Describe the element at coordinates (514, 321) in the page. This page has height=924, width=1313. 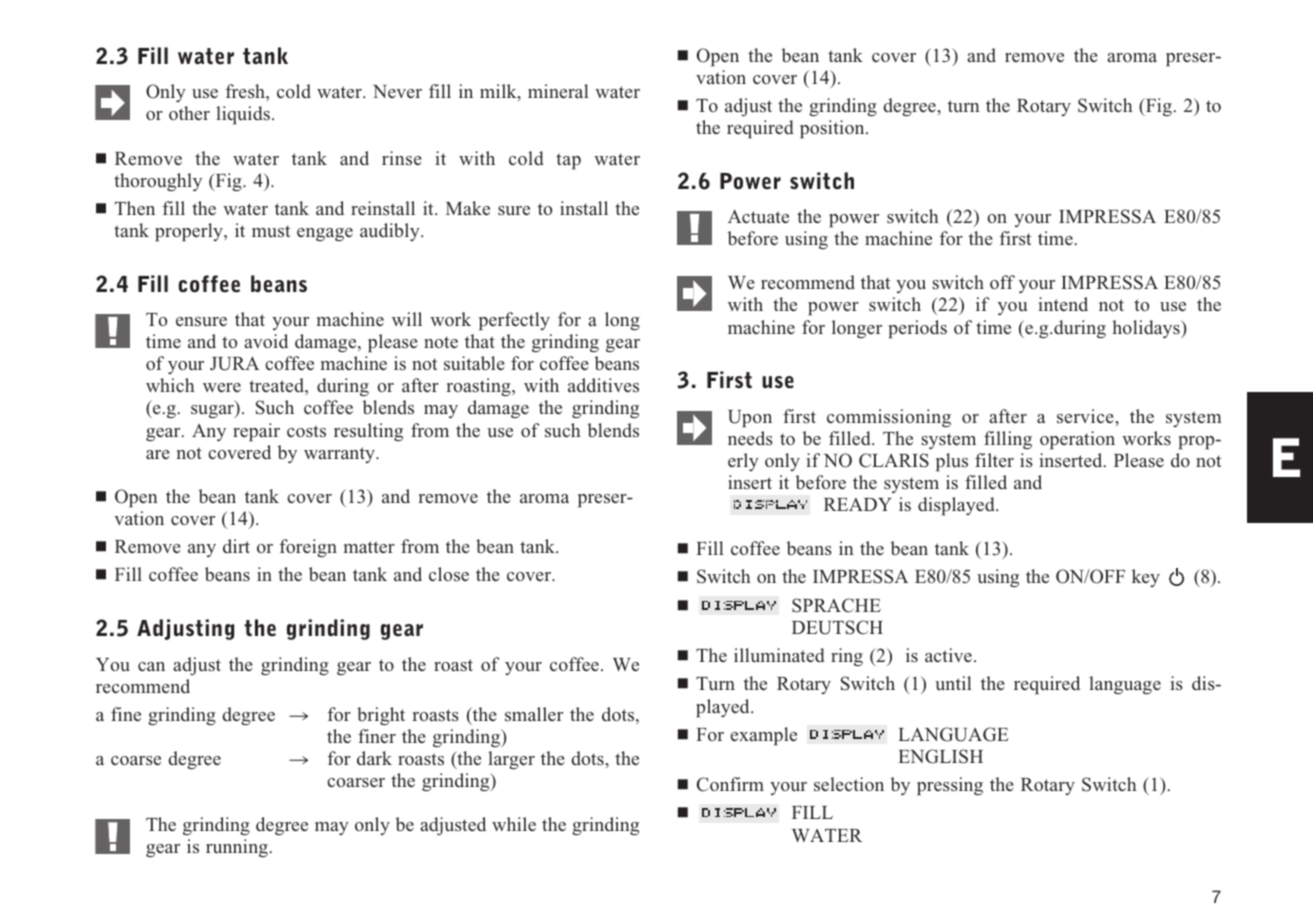
I see `perfectly` at that location.
